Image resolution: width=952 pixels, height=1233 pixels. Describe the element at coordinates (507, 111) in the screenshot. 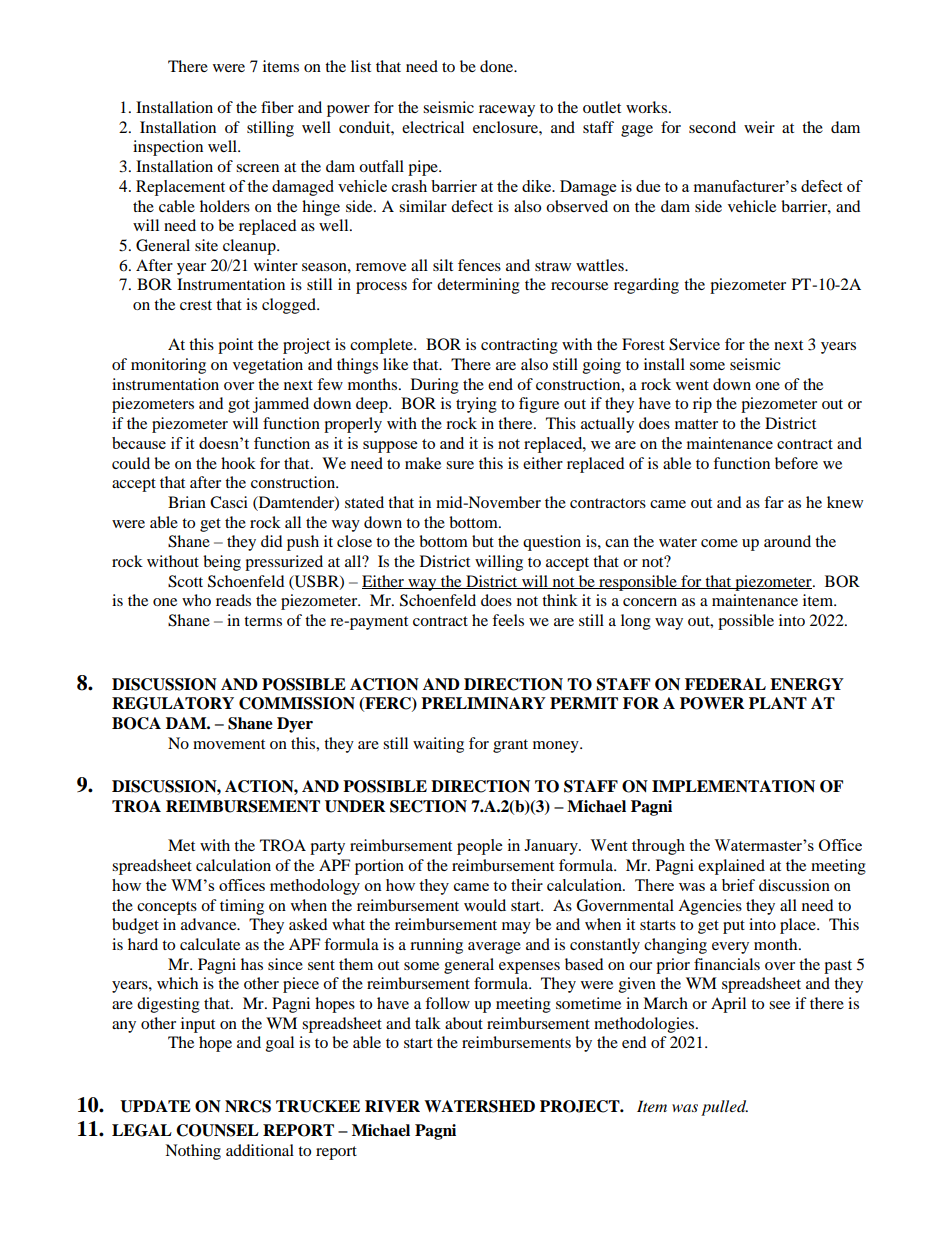

I see `raceway` at that location.
